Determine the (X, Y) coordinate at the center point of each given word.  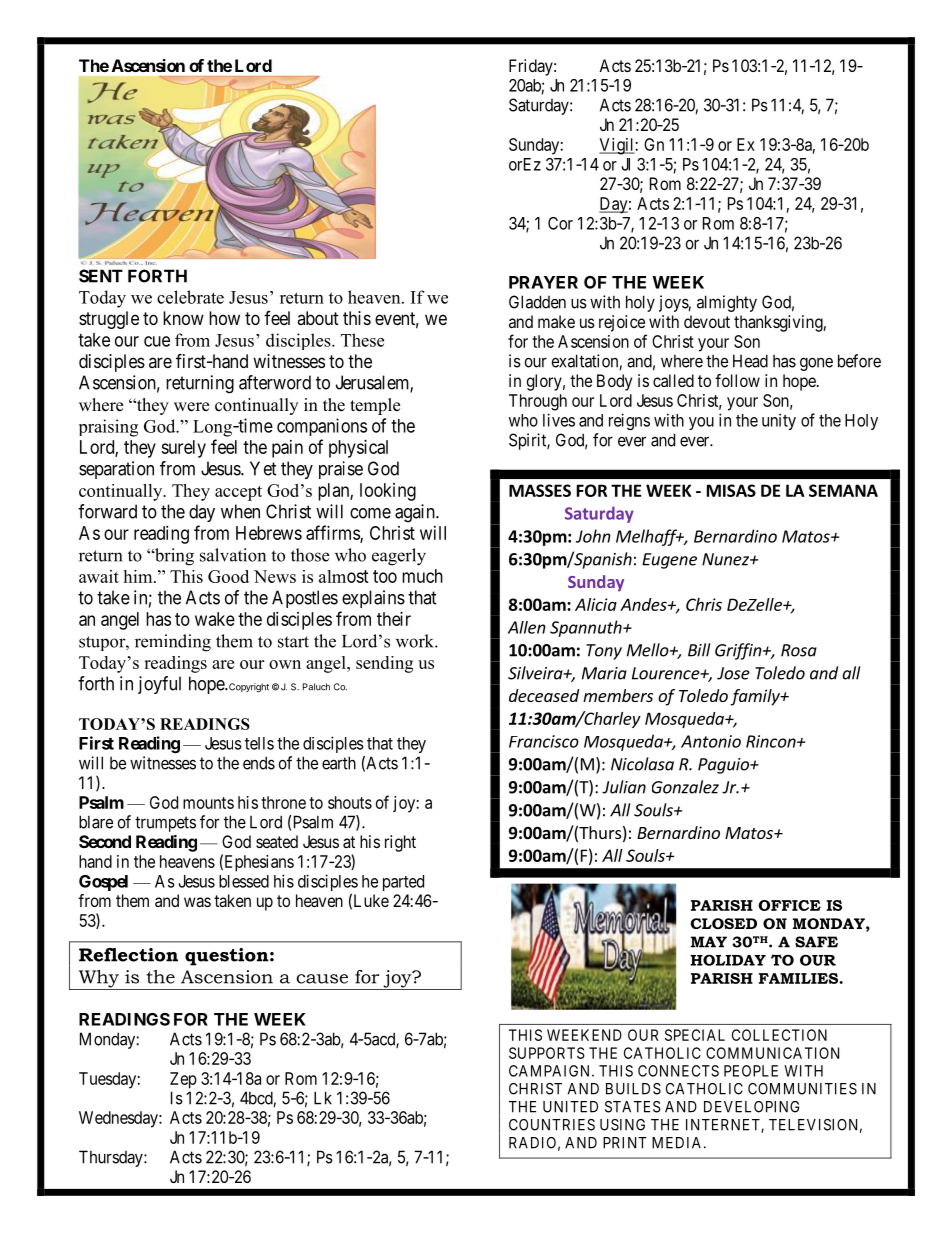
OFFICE (789, 905)
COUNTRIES (552, 1125)
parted (403, 883)
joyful (159, 685)
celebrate (190, 297)
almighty (727, 303)
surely (183, 449)
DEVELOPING (751, 1107)
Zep (183, 1080)
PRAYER (543, 282)
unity (779, 421)
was (197, 902)
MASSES (540, 490)
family (756, 697)
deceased (544, 695)
